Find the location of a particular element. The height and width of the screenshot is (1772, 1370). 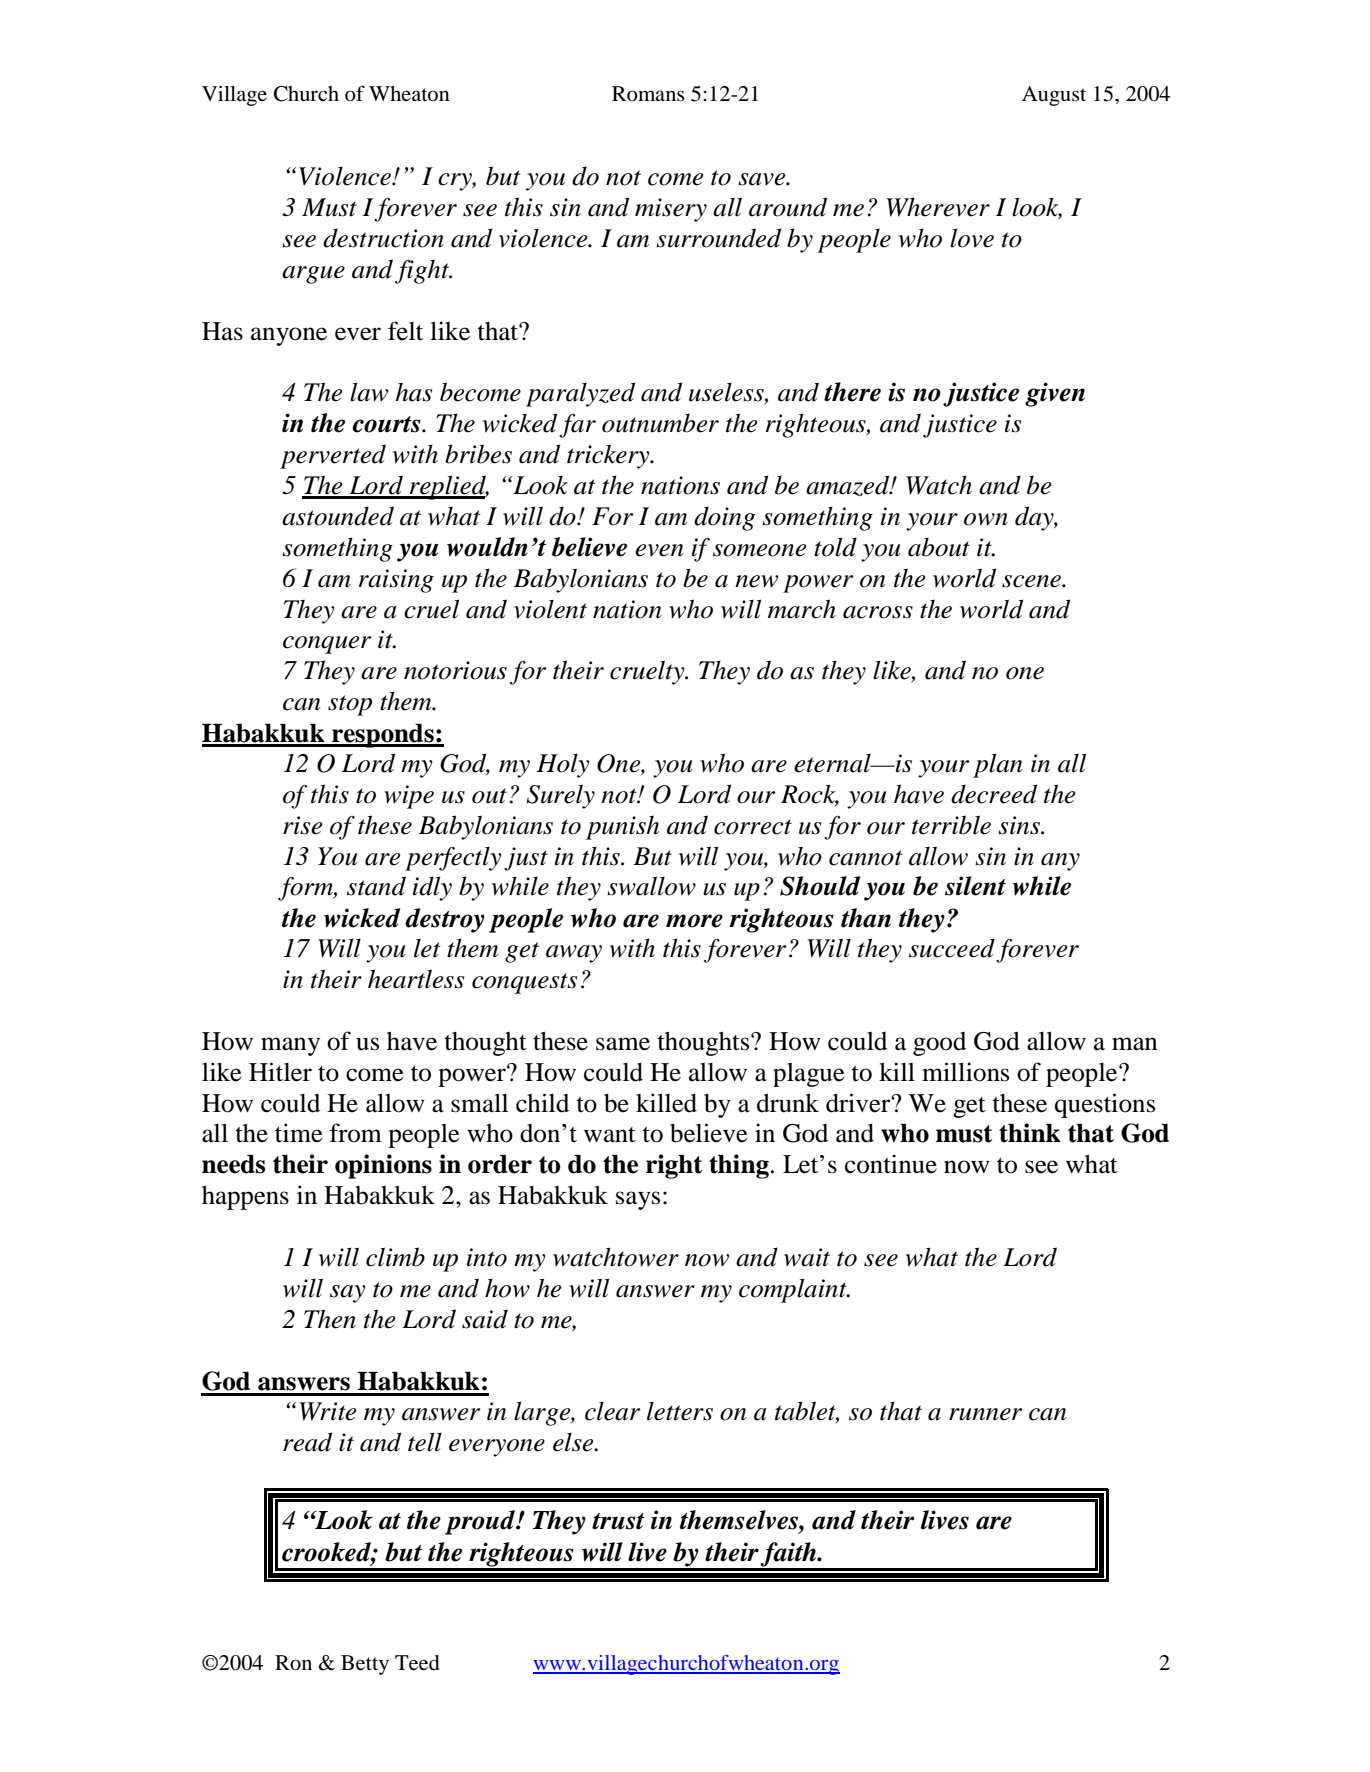

even is located at coordinates (659, 550).
